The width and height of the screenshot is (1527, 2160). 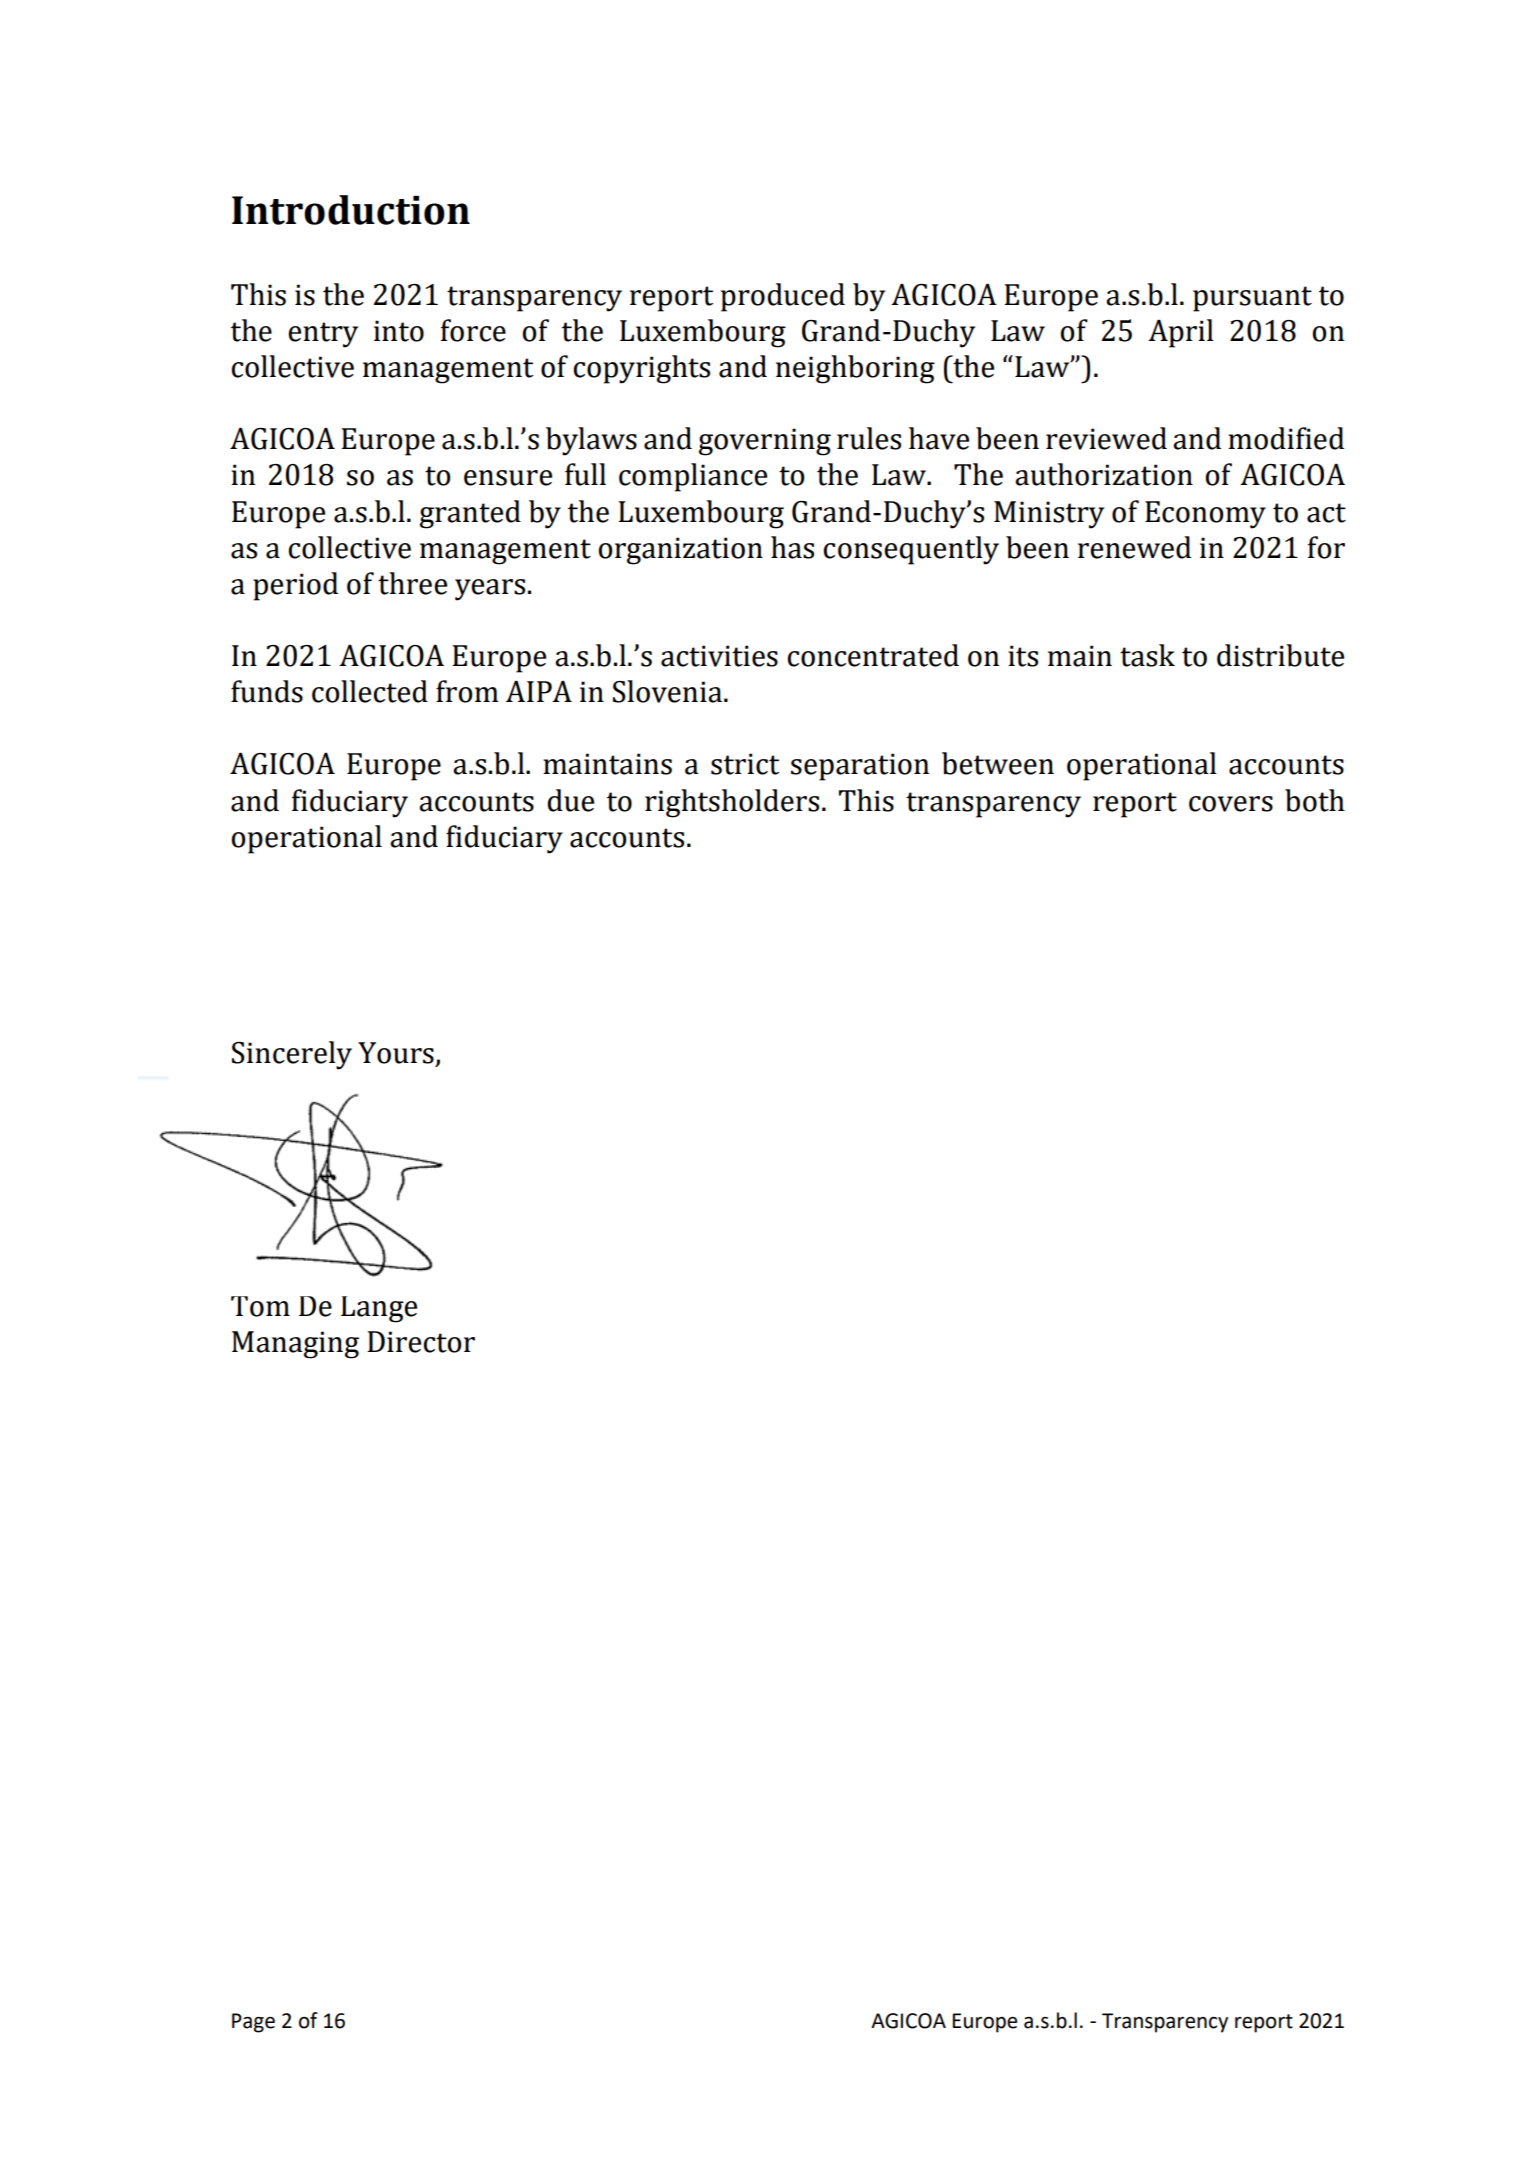 What do you see at coordinates (745, 764) in the screenshot?
I see `strict` at bounding box center [745, 764].
